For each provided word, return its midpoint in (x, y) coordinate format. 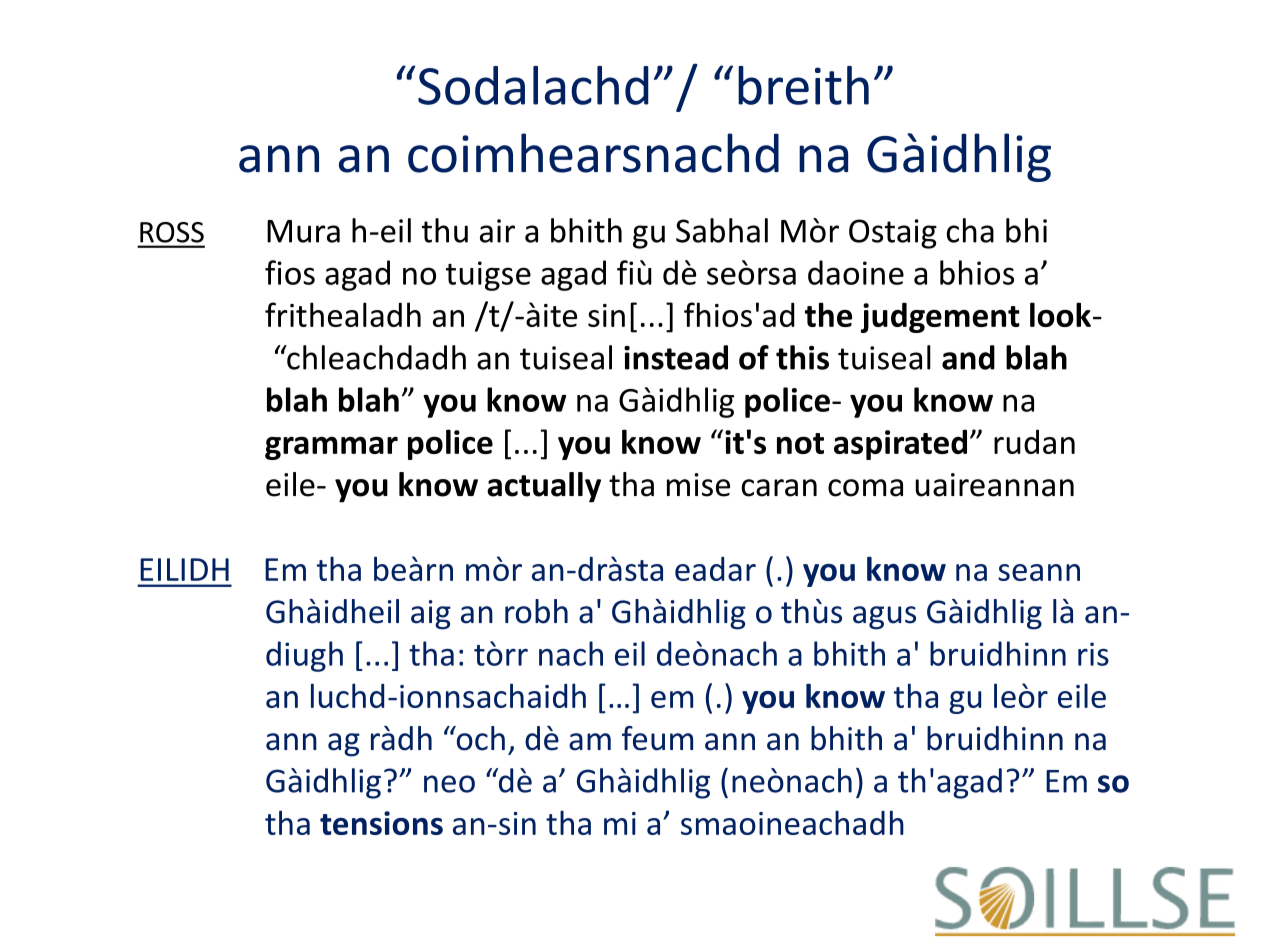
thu (445, 230)
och (479, 738)
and (968, 357)
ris (1093, 654)
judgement (940, 318)
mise (698, 485)
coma (865, 488)
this (802, 357)
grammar (331, 448)
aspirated (900, 444)
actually (544, 487)
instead (676, 357)
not (800, 443)
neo (449, 784)
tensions (381, 823)
